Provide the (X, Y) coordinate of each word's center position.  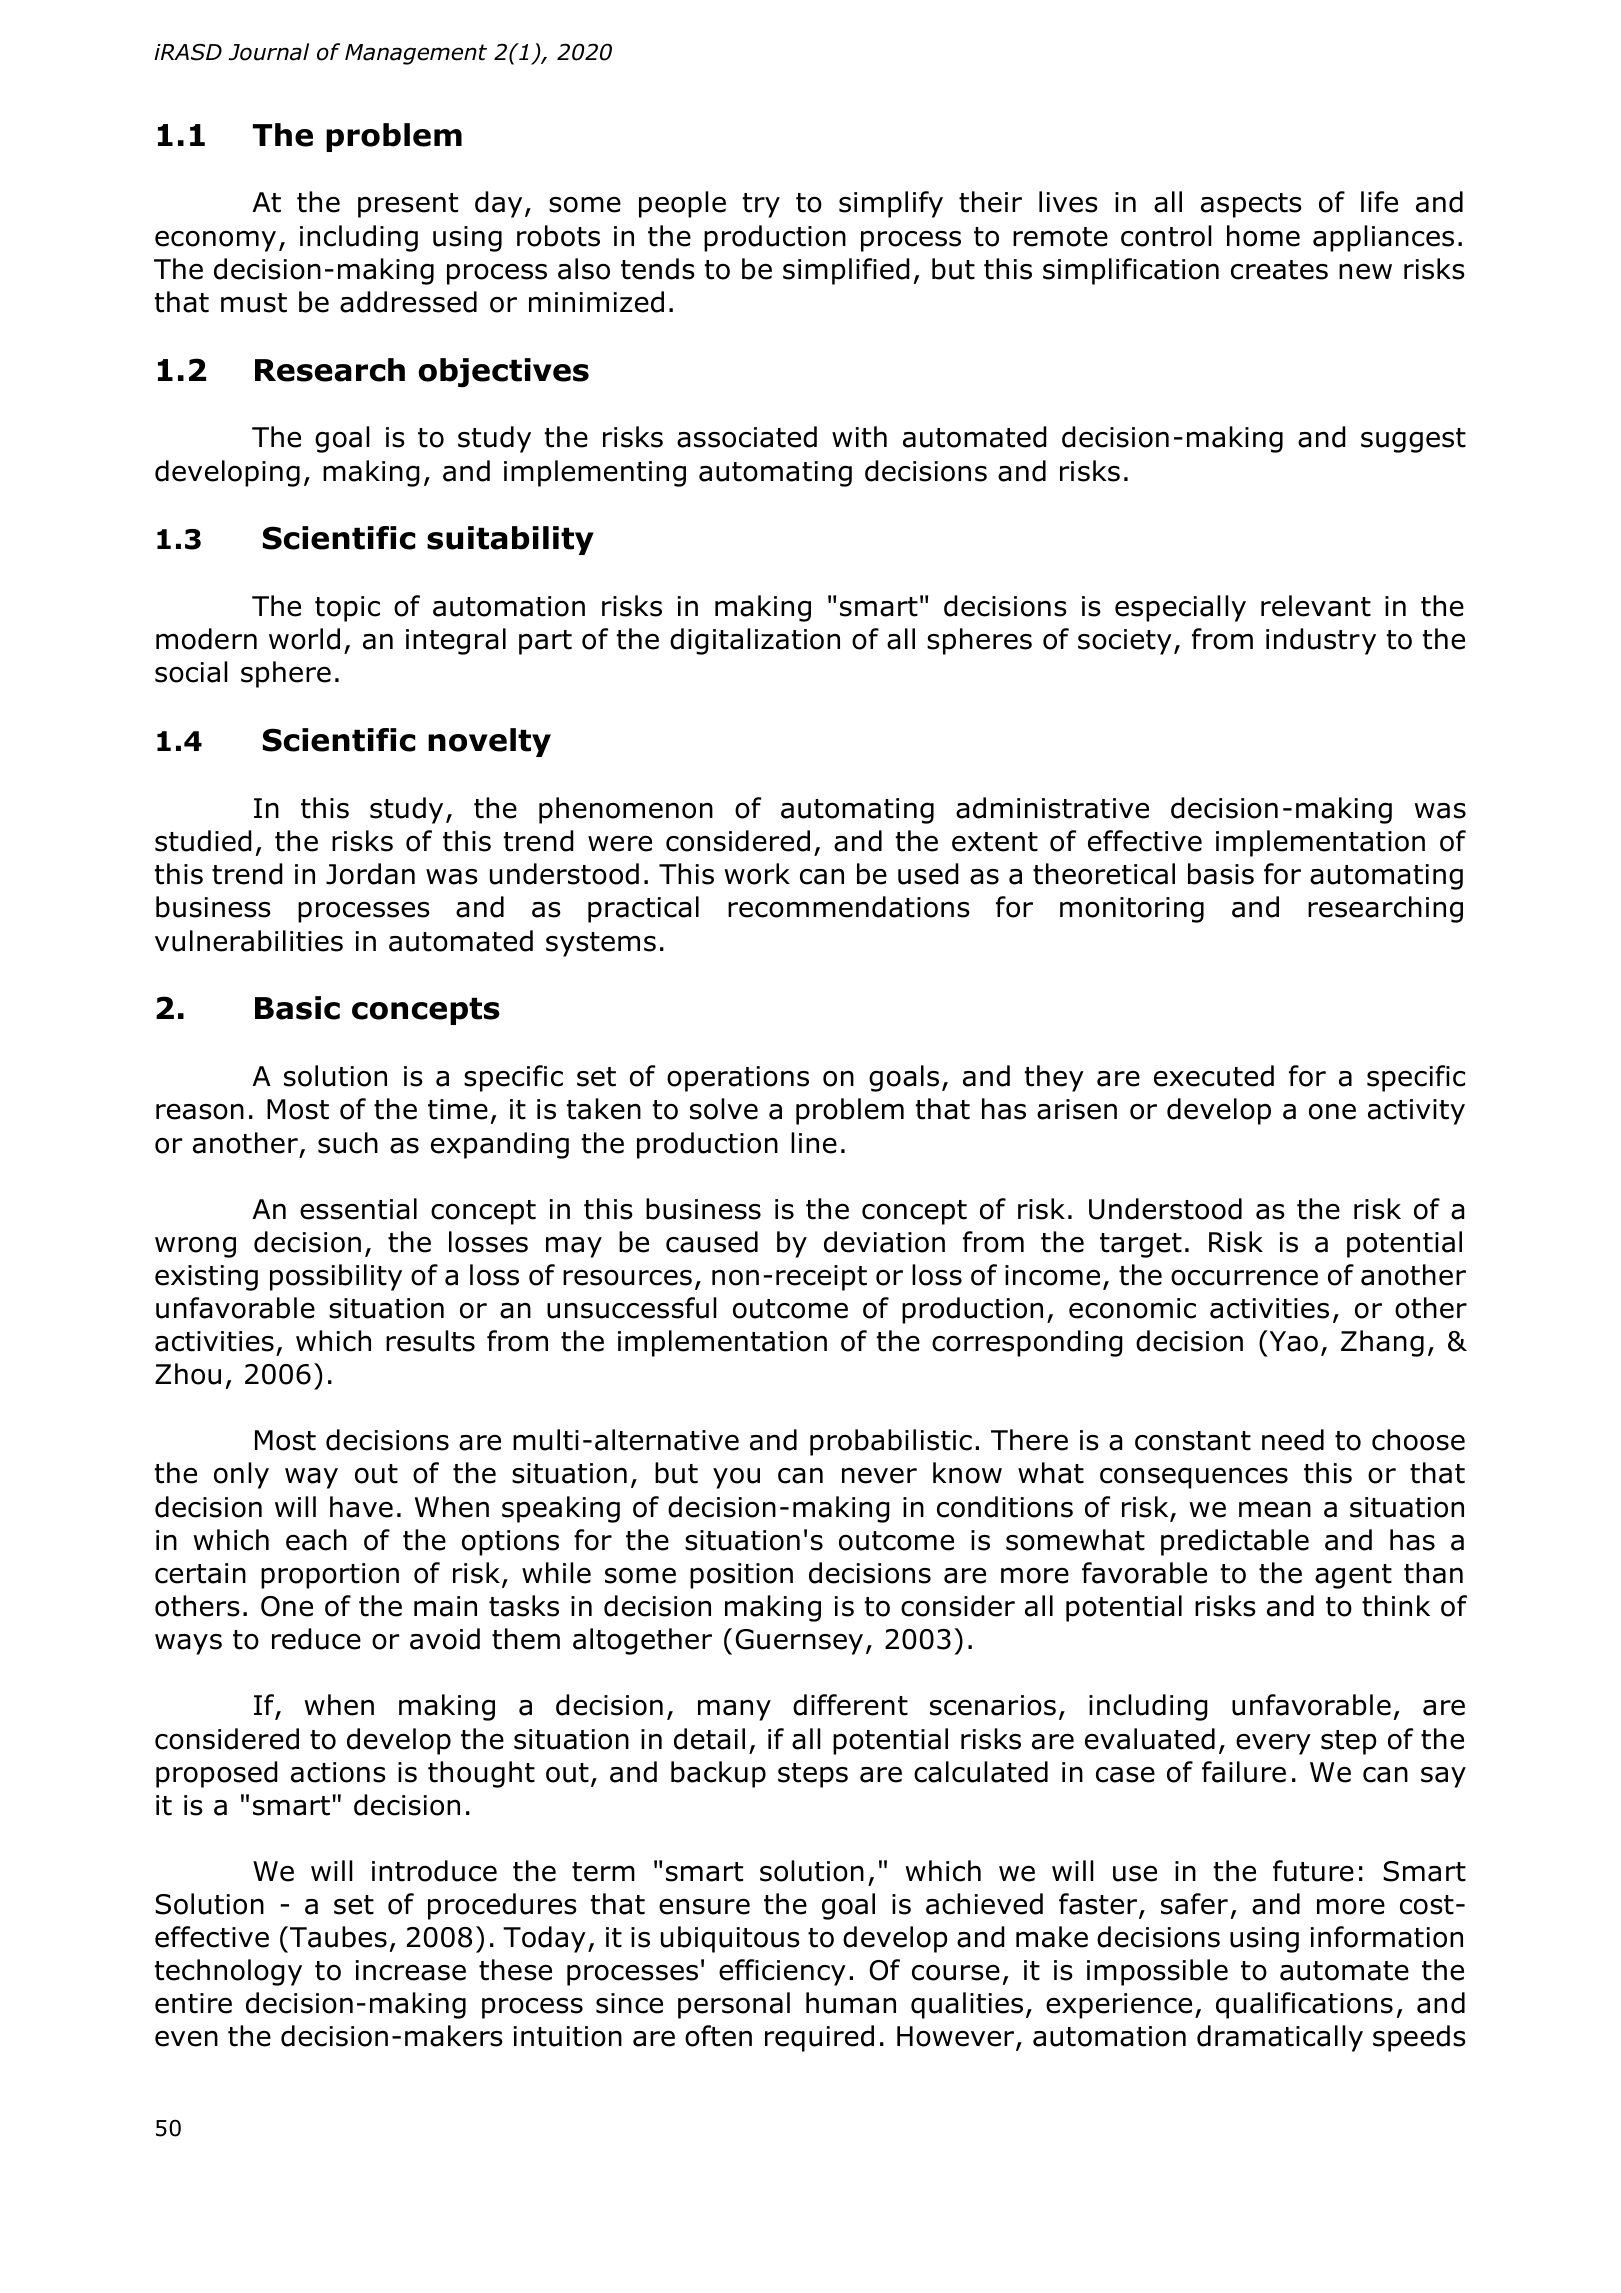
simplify (891, 204)
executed (1214, 1076)
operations (738, 1079)
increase (411, 1970)
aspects (1251, 205)
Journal (268, 52)
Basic (297, 1008)
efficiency (782, 1972)
